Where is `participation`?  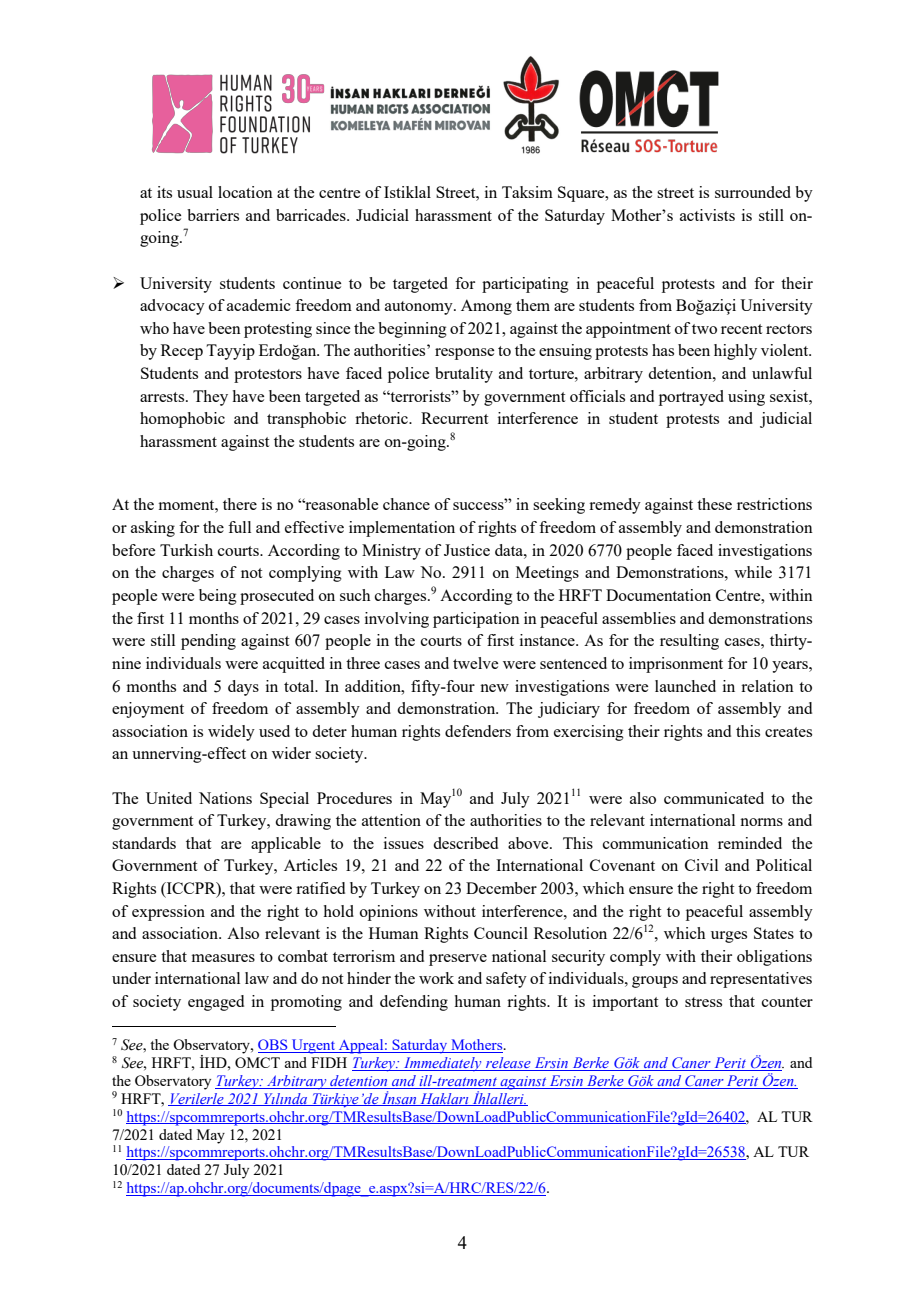
participation is located at coordinates (476, 620).
